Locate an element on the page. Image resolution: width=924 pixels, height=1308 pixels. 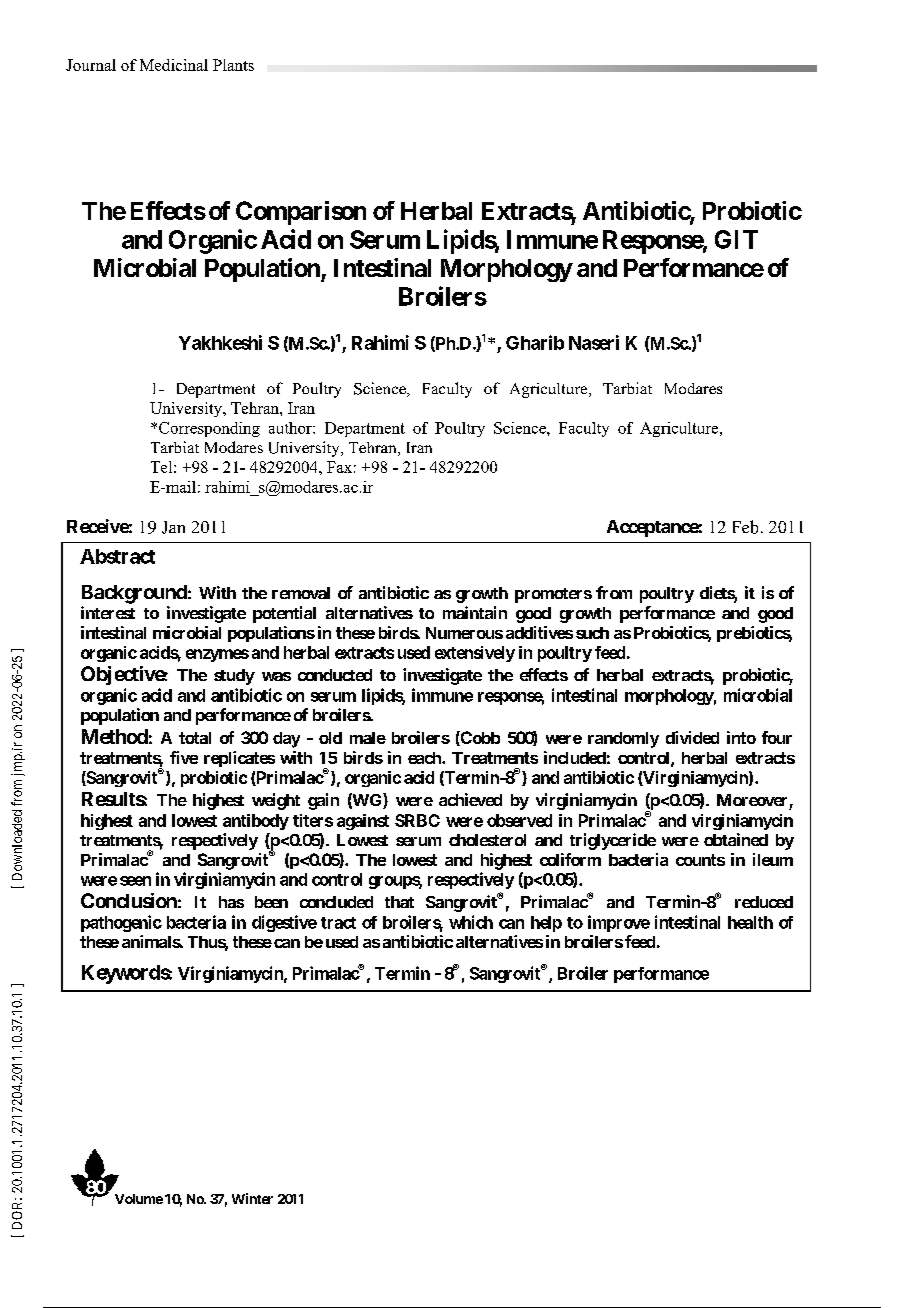
Corresponding is located at coordinates (209, 429).
